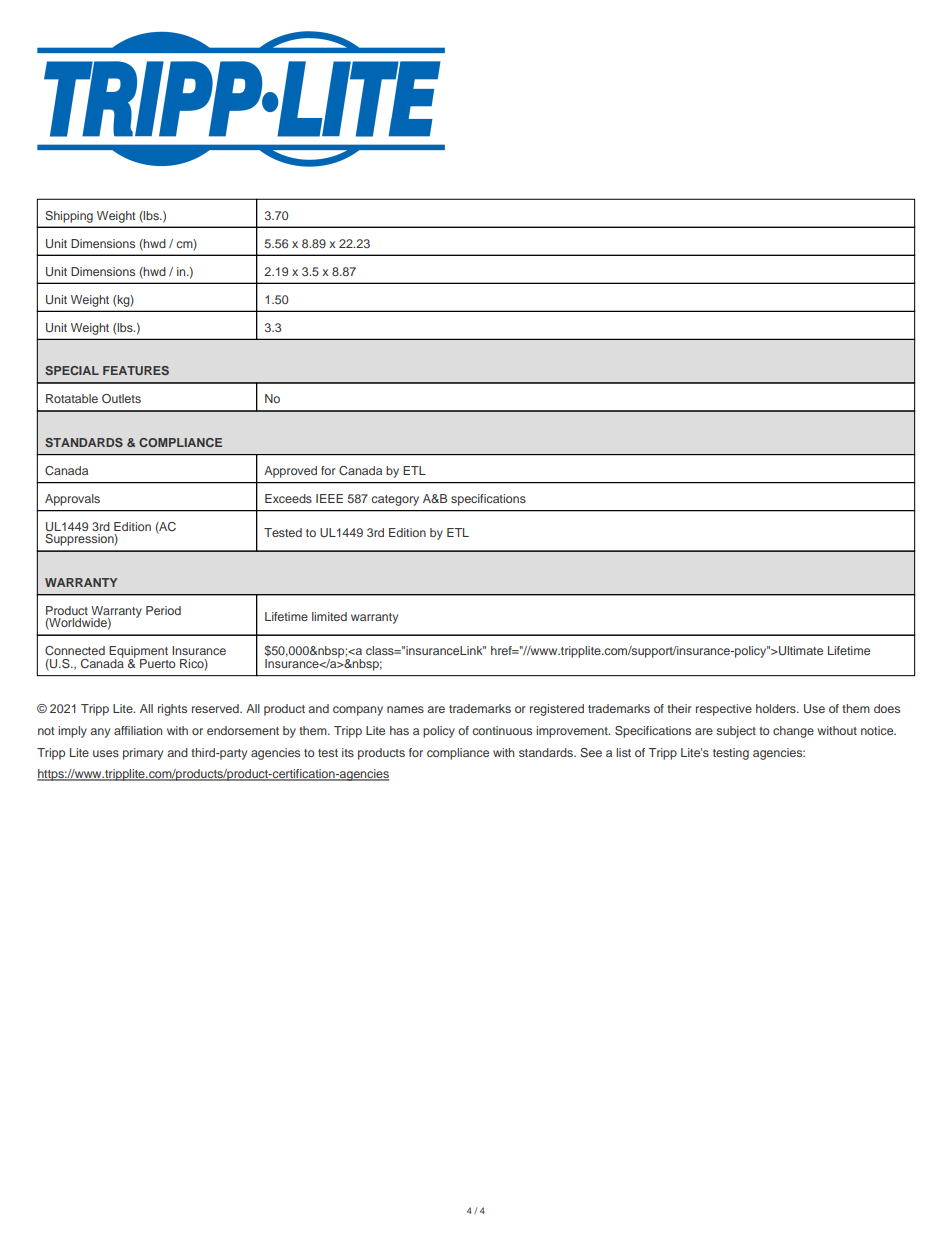  Describe the element at coordinates (138, 730) in the screenshot. I see `affiliation` at that location.
